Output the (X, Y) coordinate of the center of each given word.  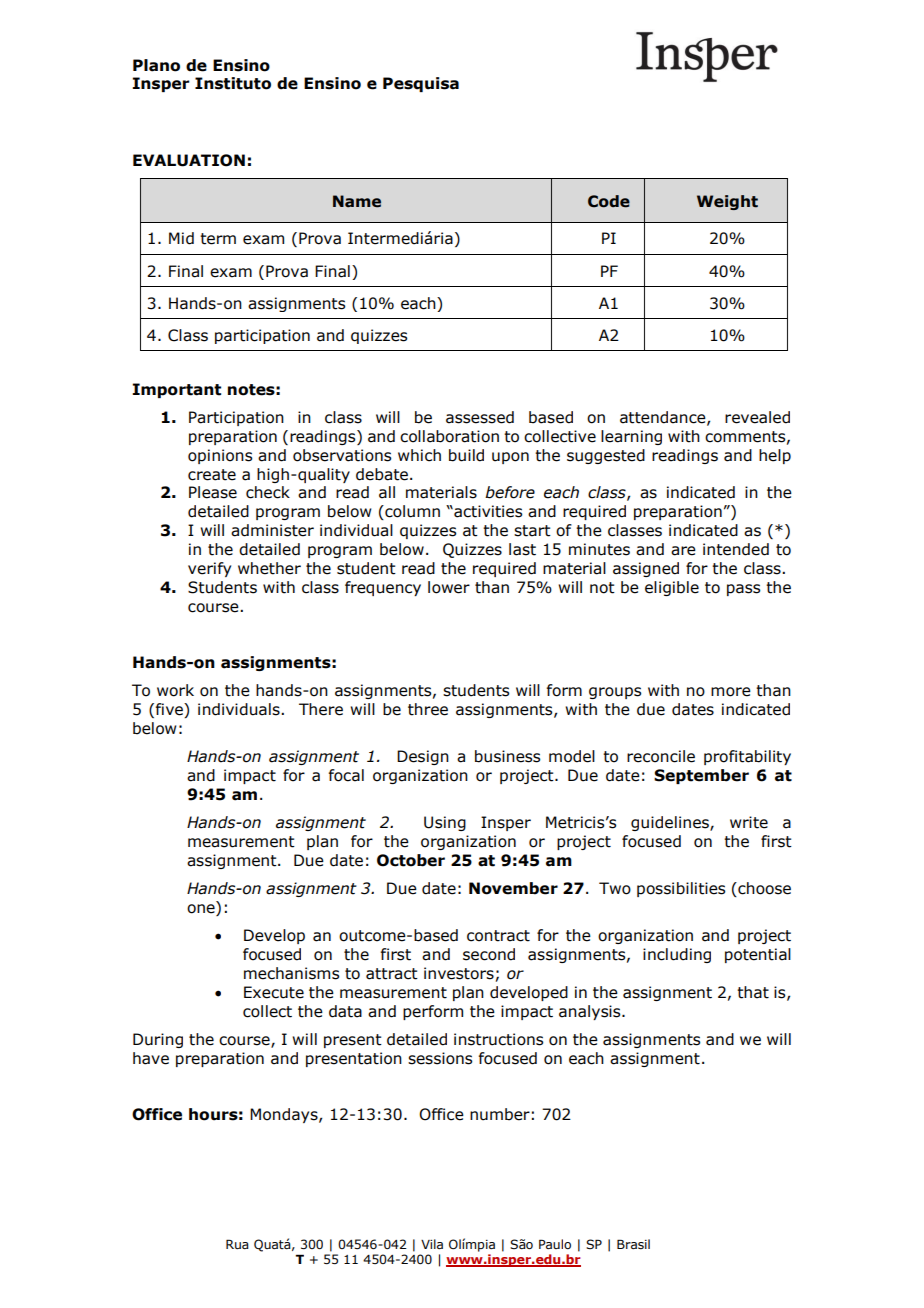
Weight (727, 202)
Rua (237, 1244)
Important (176, 390)
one (202, 910)
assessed (480, 417)
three (428, 709)
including (677, 955)
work (175, 690)
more (731, 692)
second (489, 954)
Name (357, 201)
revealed (757, 417)
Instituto (233, 83)
